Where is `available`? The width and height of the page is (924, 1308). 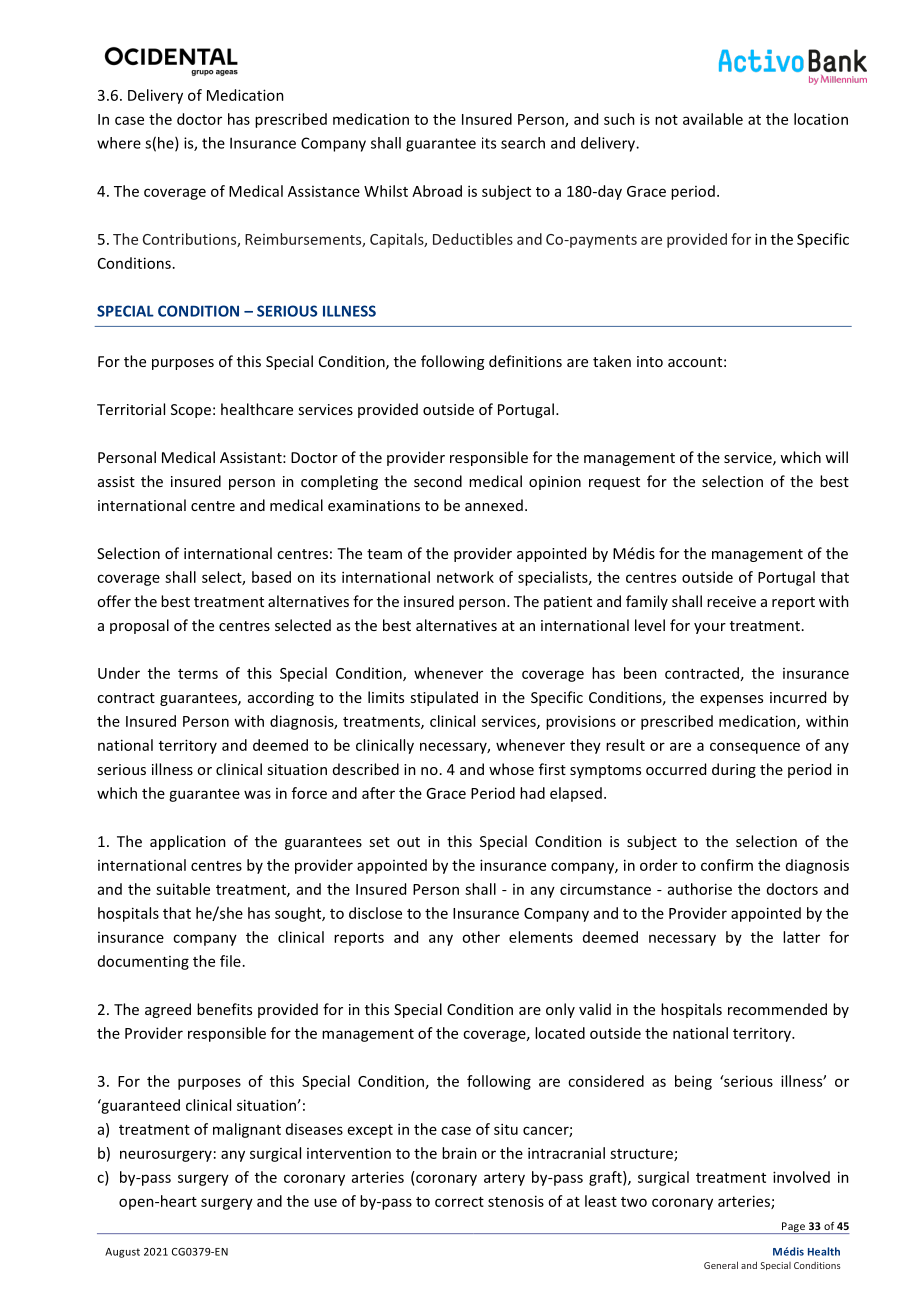
available is located at coordinates (713, 119).
